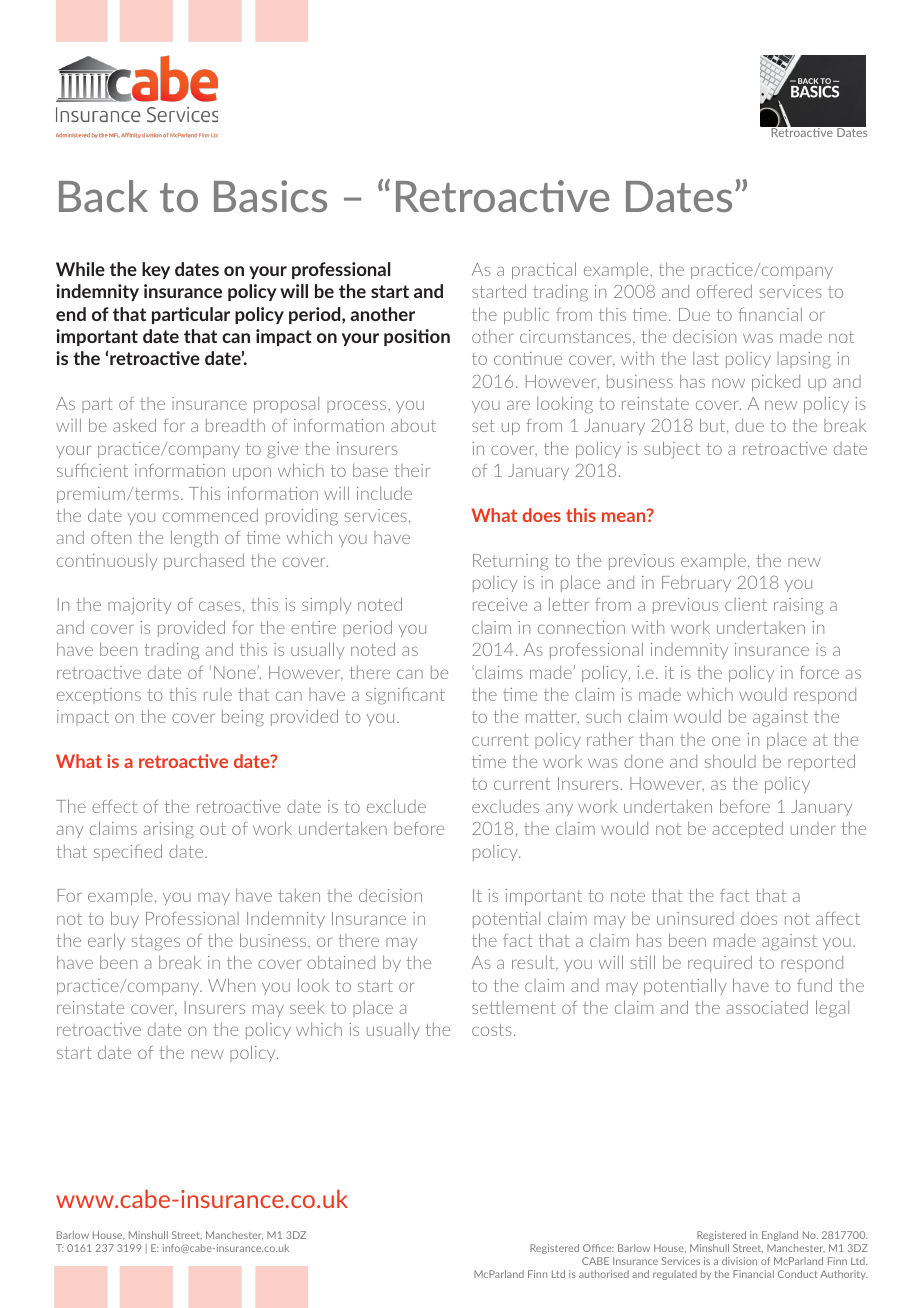 The height and width of the screenshot is (1308, 924). What do you see at coordinates (218, 694) in the screenshot?
I see `rule` at bounding box center [218, 694].
